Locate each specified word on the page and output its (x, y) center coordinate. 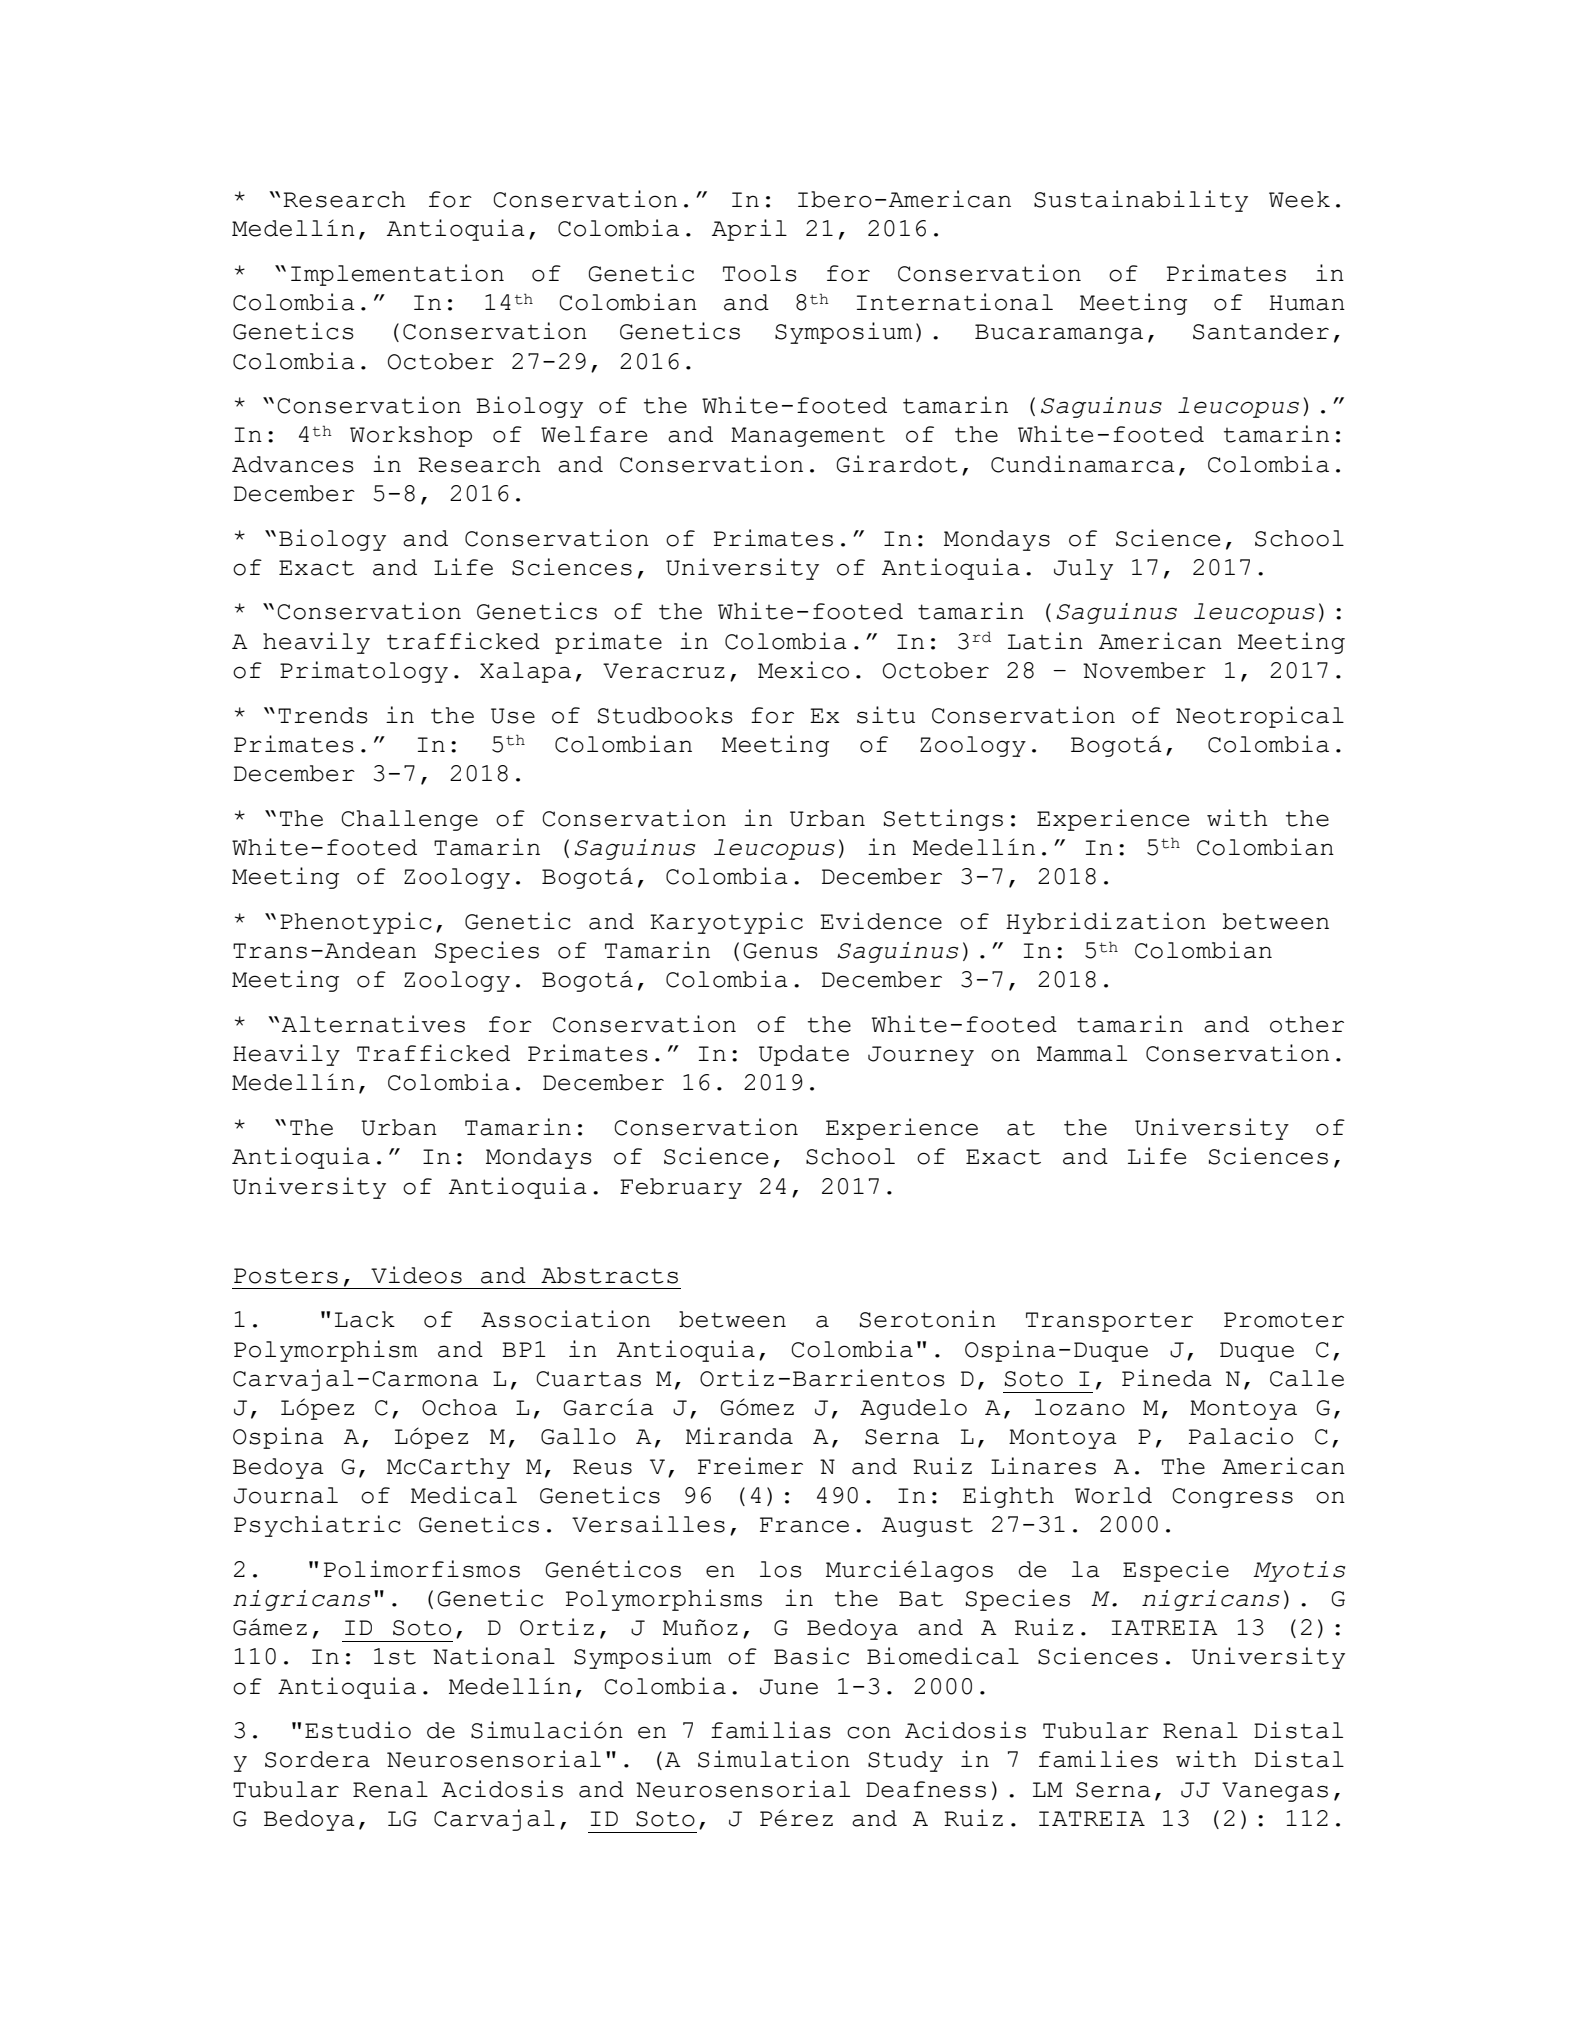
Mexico (803, 670)
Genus (781, 951)
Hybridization (1106, 923)
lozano (1080, 1407)
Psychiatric (317, 1526)
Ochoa (459, 1407)
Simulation (774, 1759)
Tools (760, 273)
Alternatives (373, 1024)
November (1144, 670)
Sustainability (1141, 201)
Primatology (364, 672)
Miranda (739, 1436)
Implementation (397, 275)
